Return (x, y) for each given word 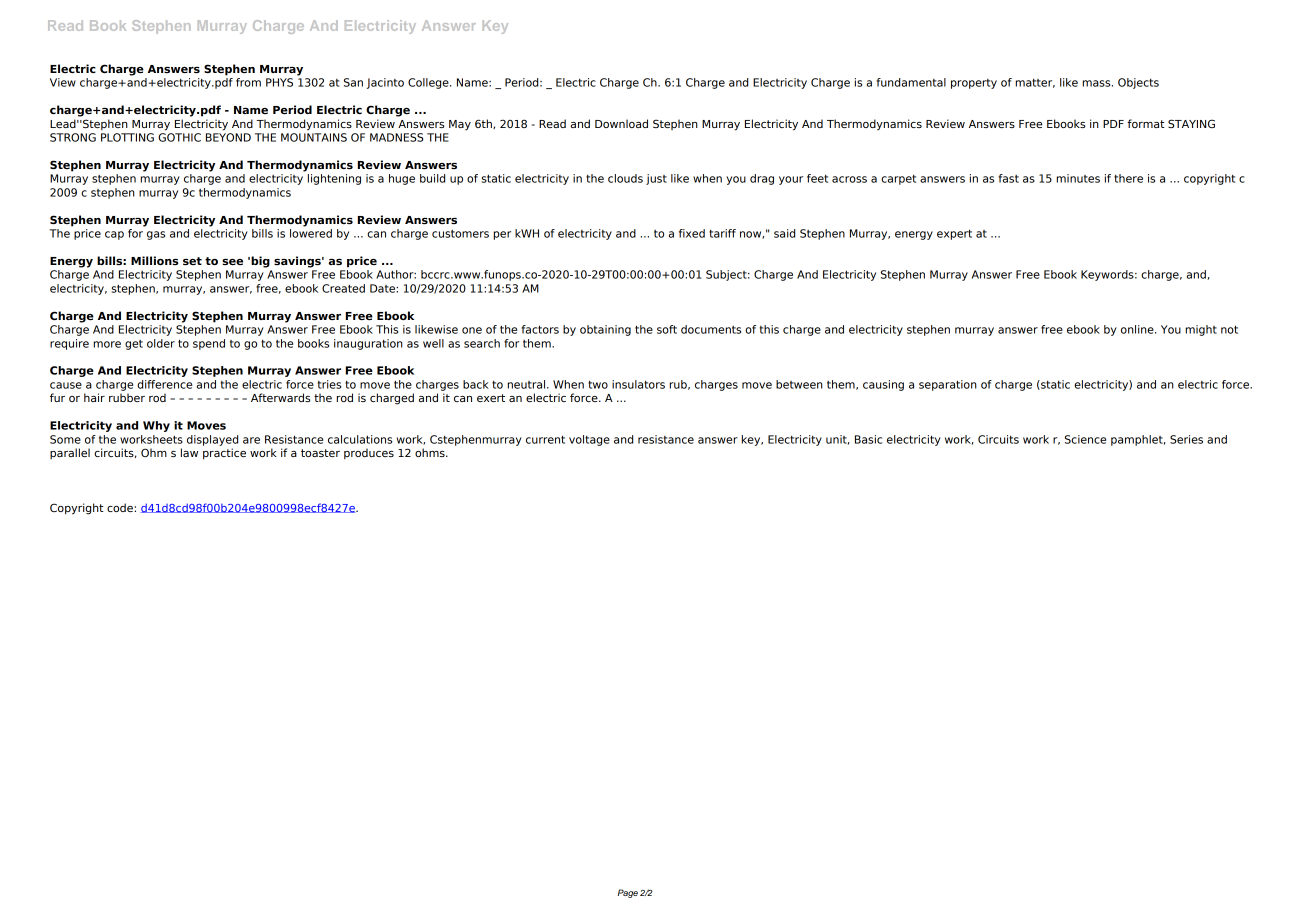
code (121, 507)
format (1146, 123)
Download (621, 123)
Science (1085, 439)
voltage (589, 440)
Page (628, 893)
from (248, 82)
